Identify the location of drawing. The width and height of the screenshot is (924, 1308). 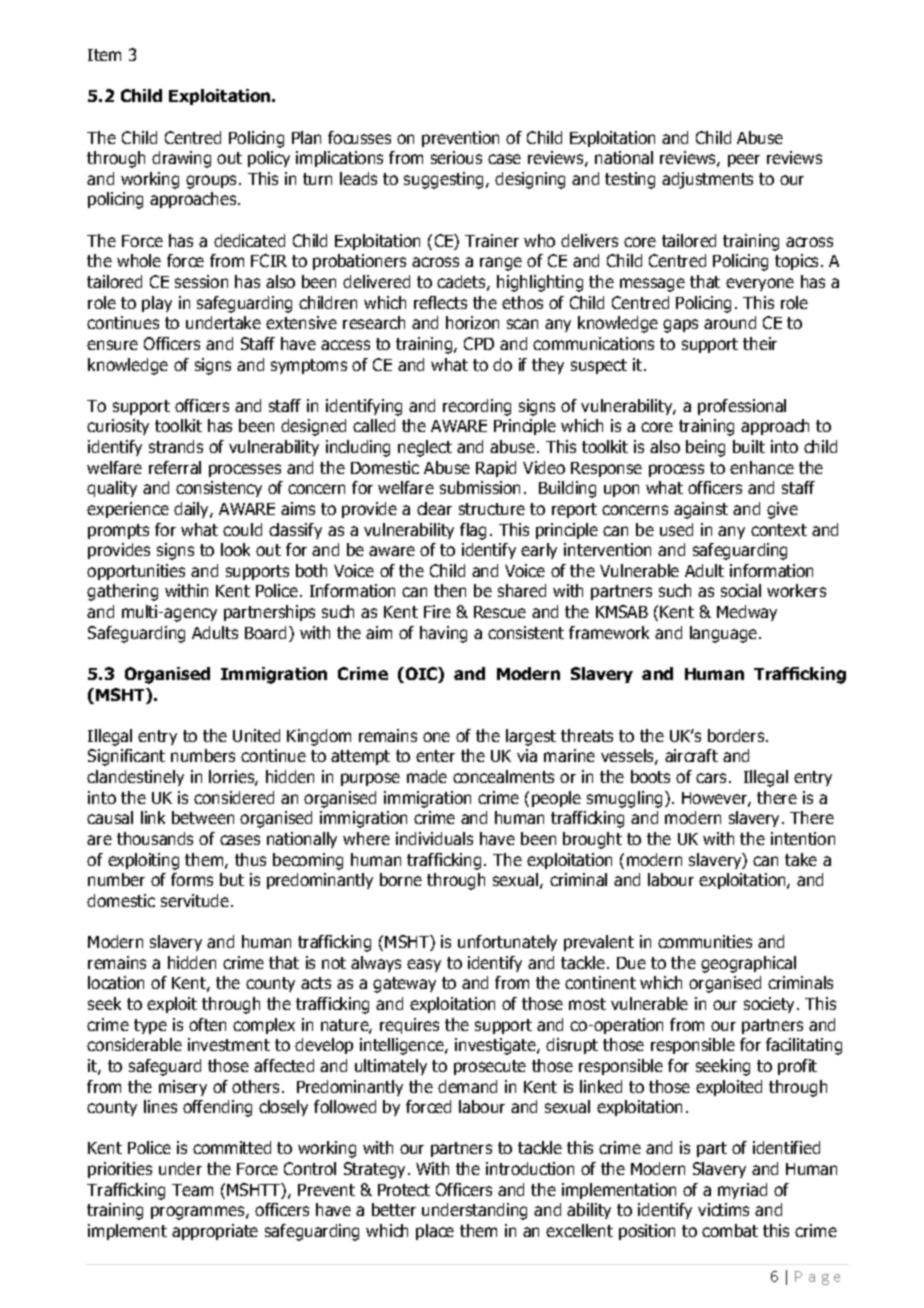
(181, 159).
